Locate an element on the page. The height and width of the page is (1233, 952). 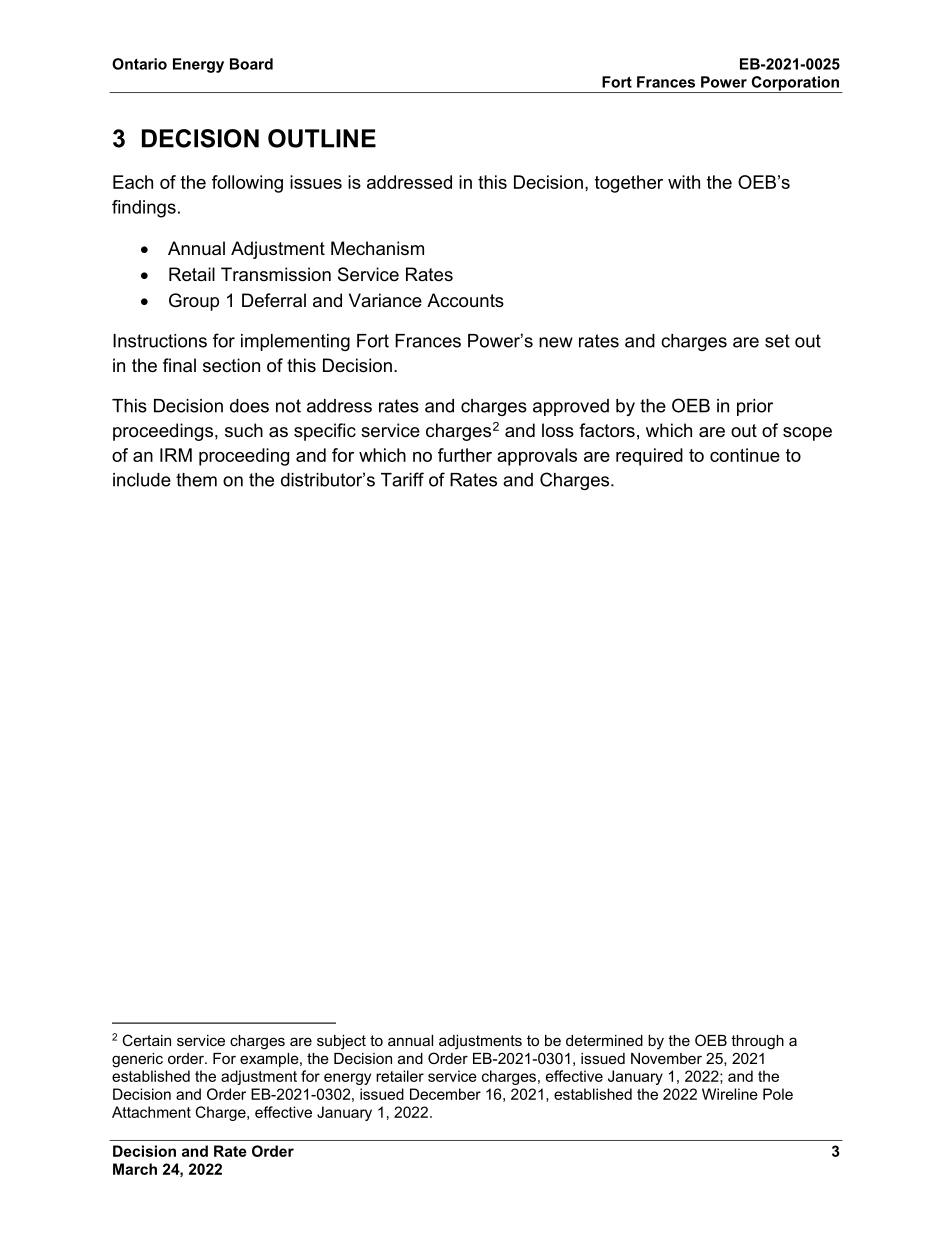
continue is located at coordinates (745, 455).
